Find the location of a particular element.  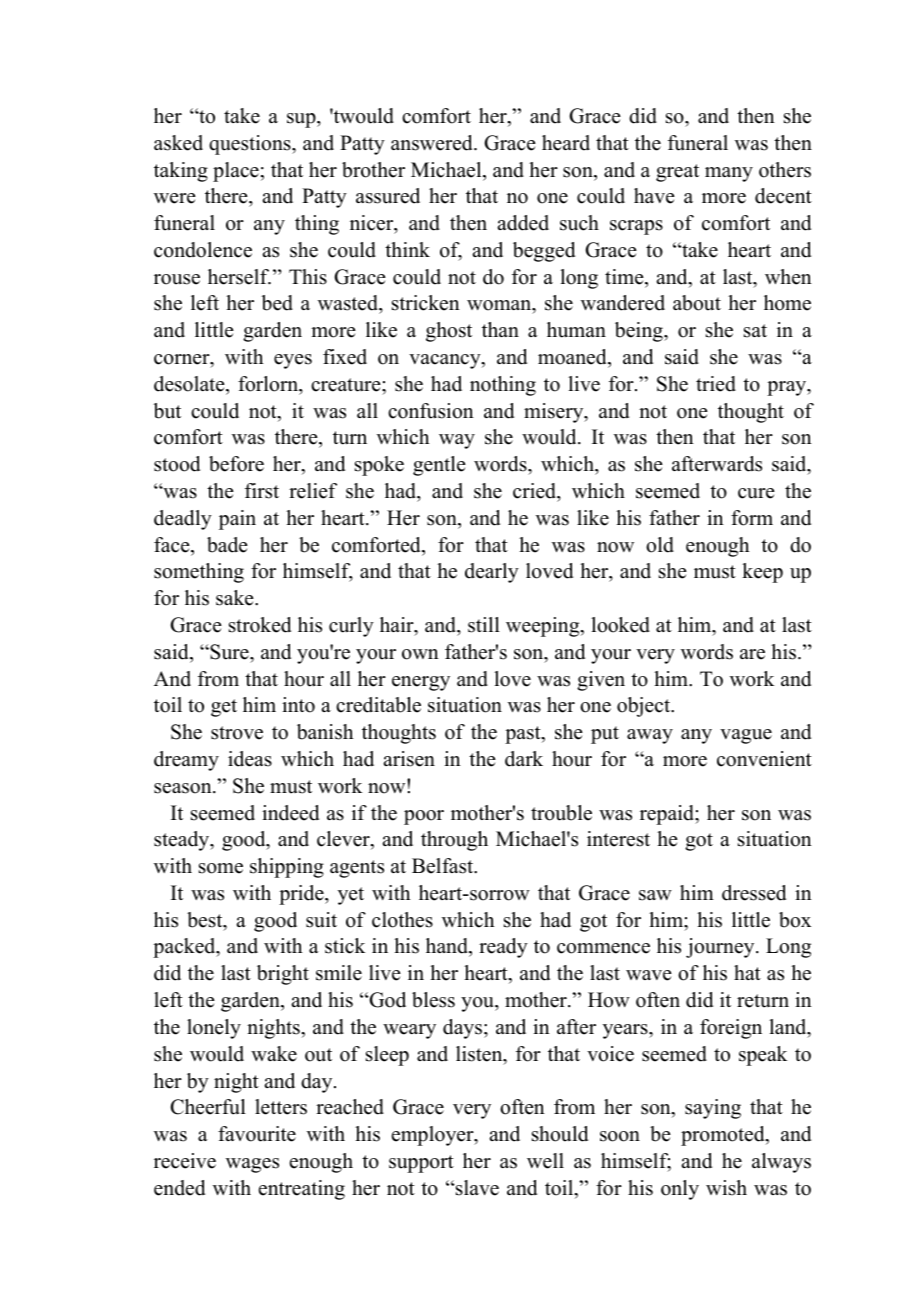

through is located at coordinates (454, 841).
